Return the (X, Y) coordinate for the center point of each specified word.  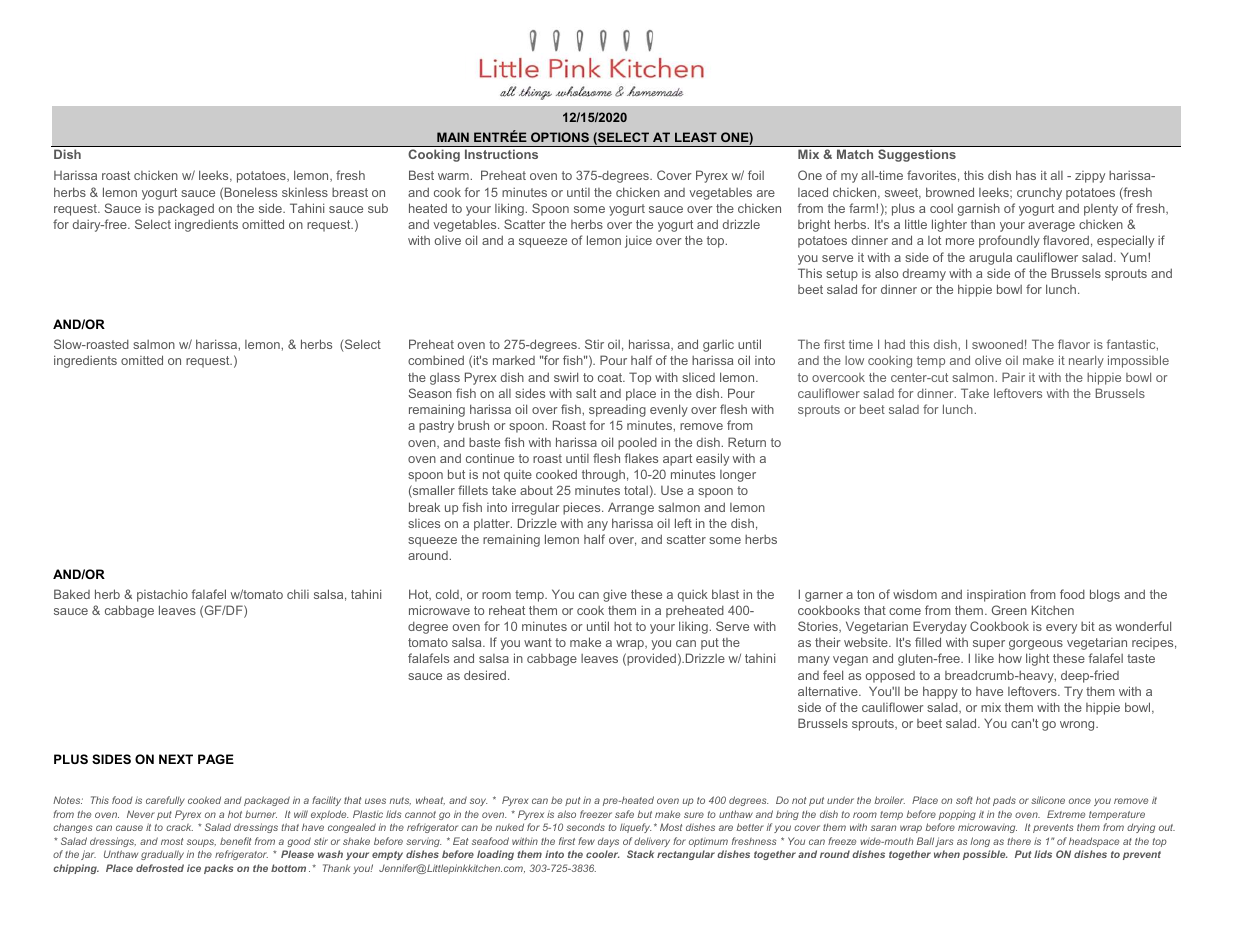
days (608, 842)
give (615, 595)
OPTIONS (560, 137)
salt (586, 393)
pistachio (162, 596)
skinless (305, 192)
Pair (1013, 377)
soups (201, 843)
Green (1009, 610)
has (1026, 175)
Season (430, 393)
